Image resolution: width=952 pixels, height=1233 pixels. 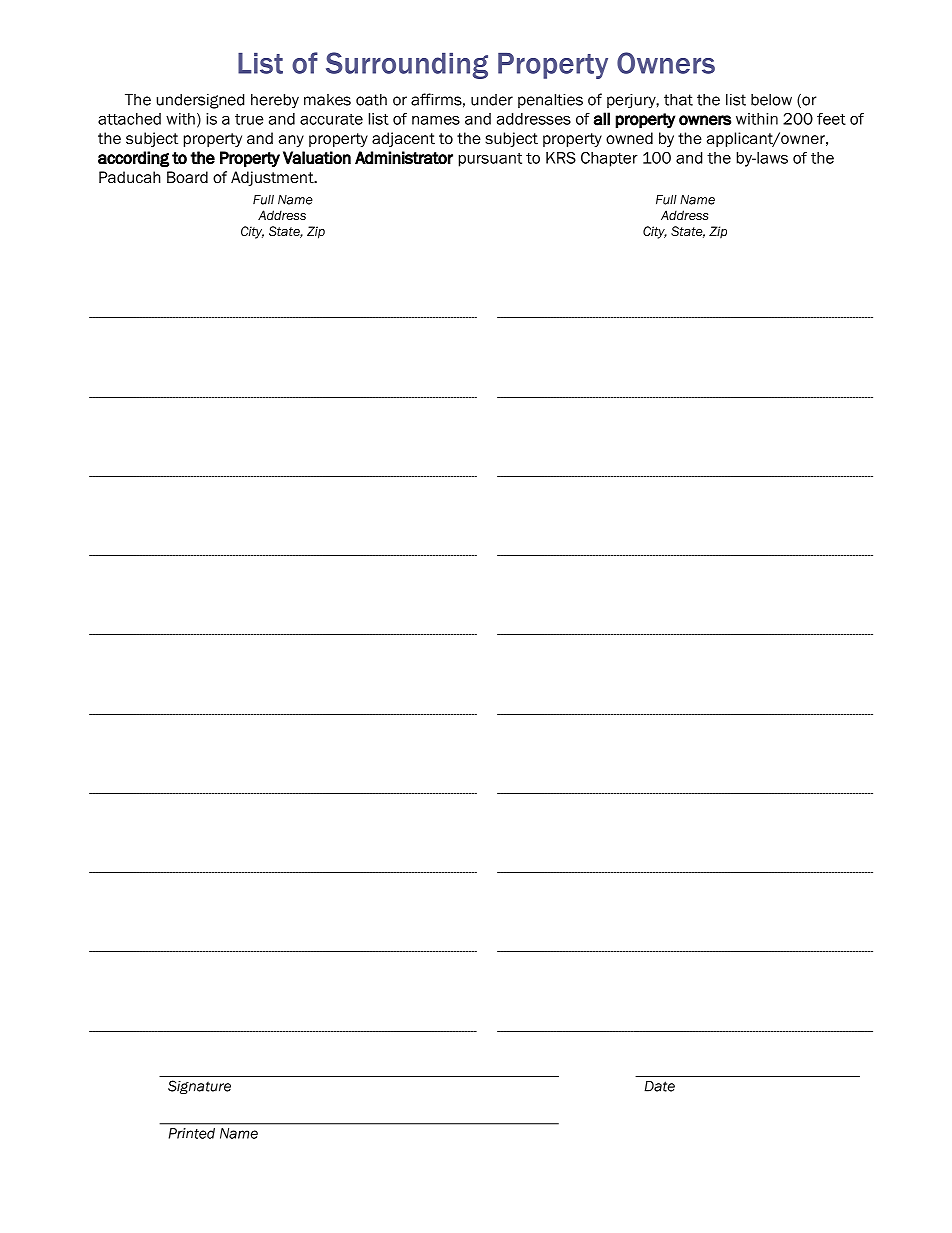 What do you see at coordinates (609, 159) in the screenshot?
I see `Chapter` at bounding box center [609, 159].
